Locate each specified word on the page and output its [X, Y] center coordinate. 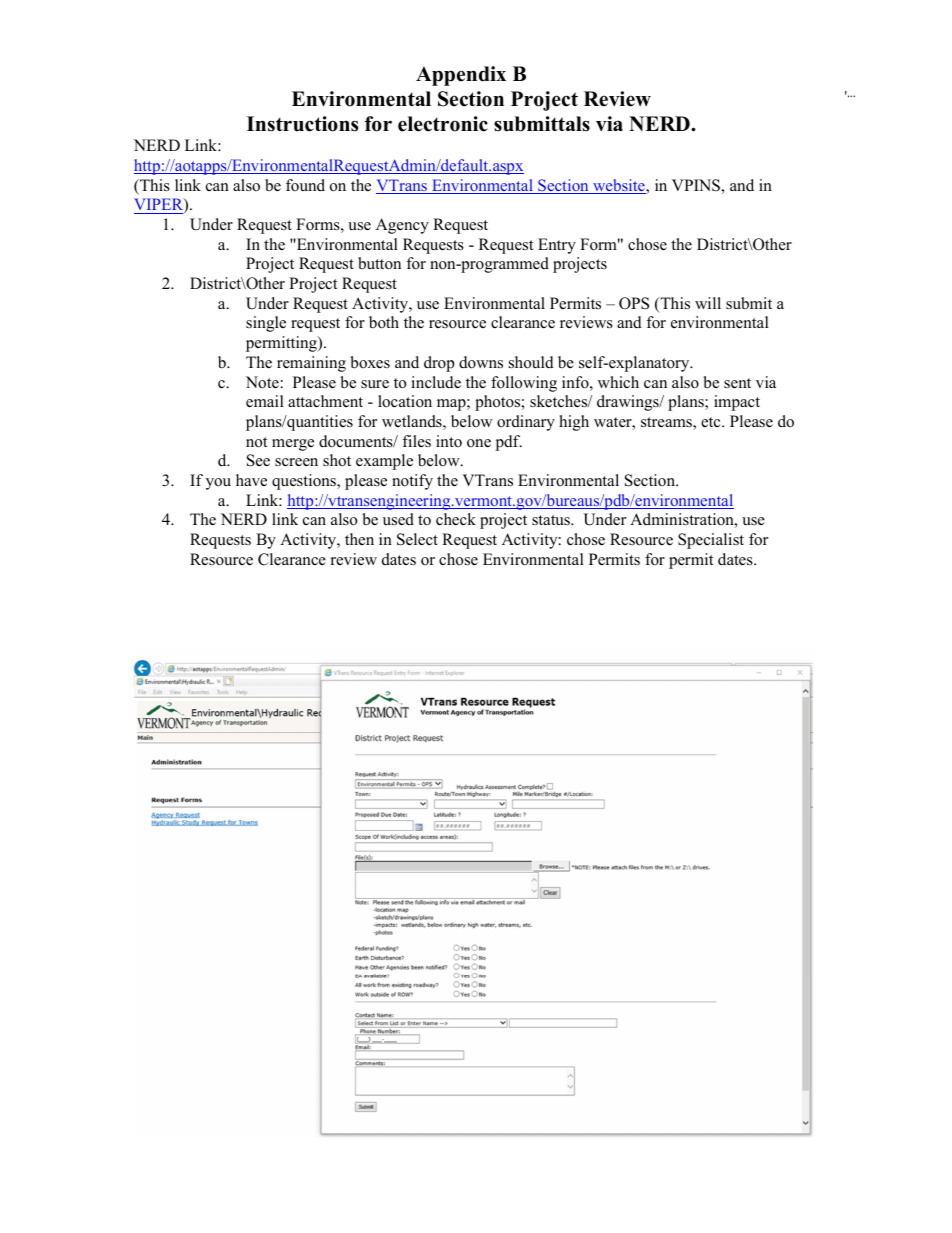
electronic [443, 124]
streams [667, 423]
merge [293, 445]
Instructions [302, 124]
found [305, 185]
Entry [557, 246]
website [619, 186]
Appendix [461, 76]
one [479, 443]
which [618, 382]
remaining [311, 364]
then [359, 539]
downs [481, 362]
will [708, 303]
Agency [402, 226]
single [266, 324]
